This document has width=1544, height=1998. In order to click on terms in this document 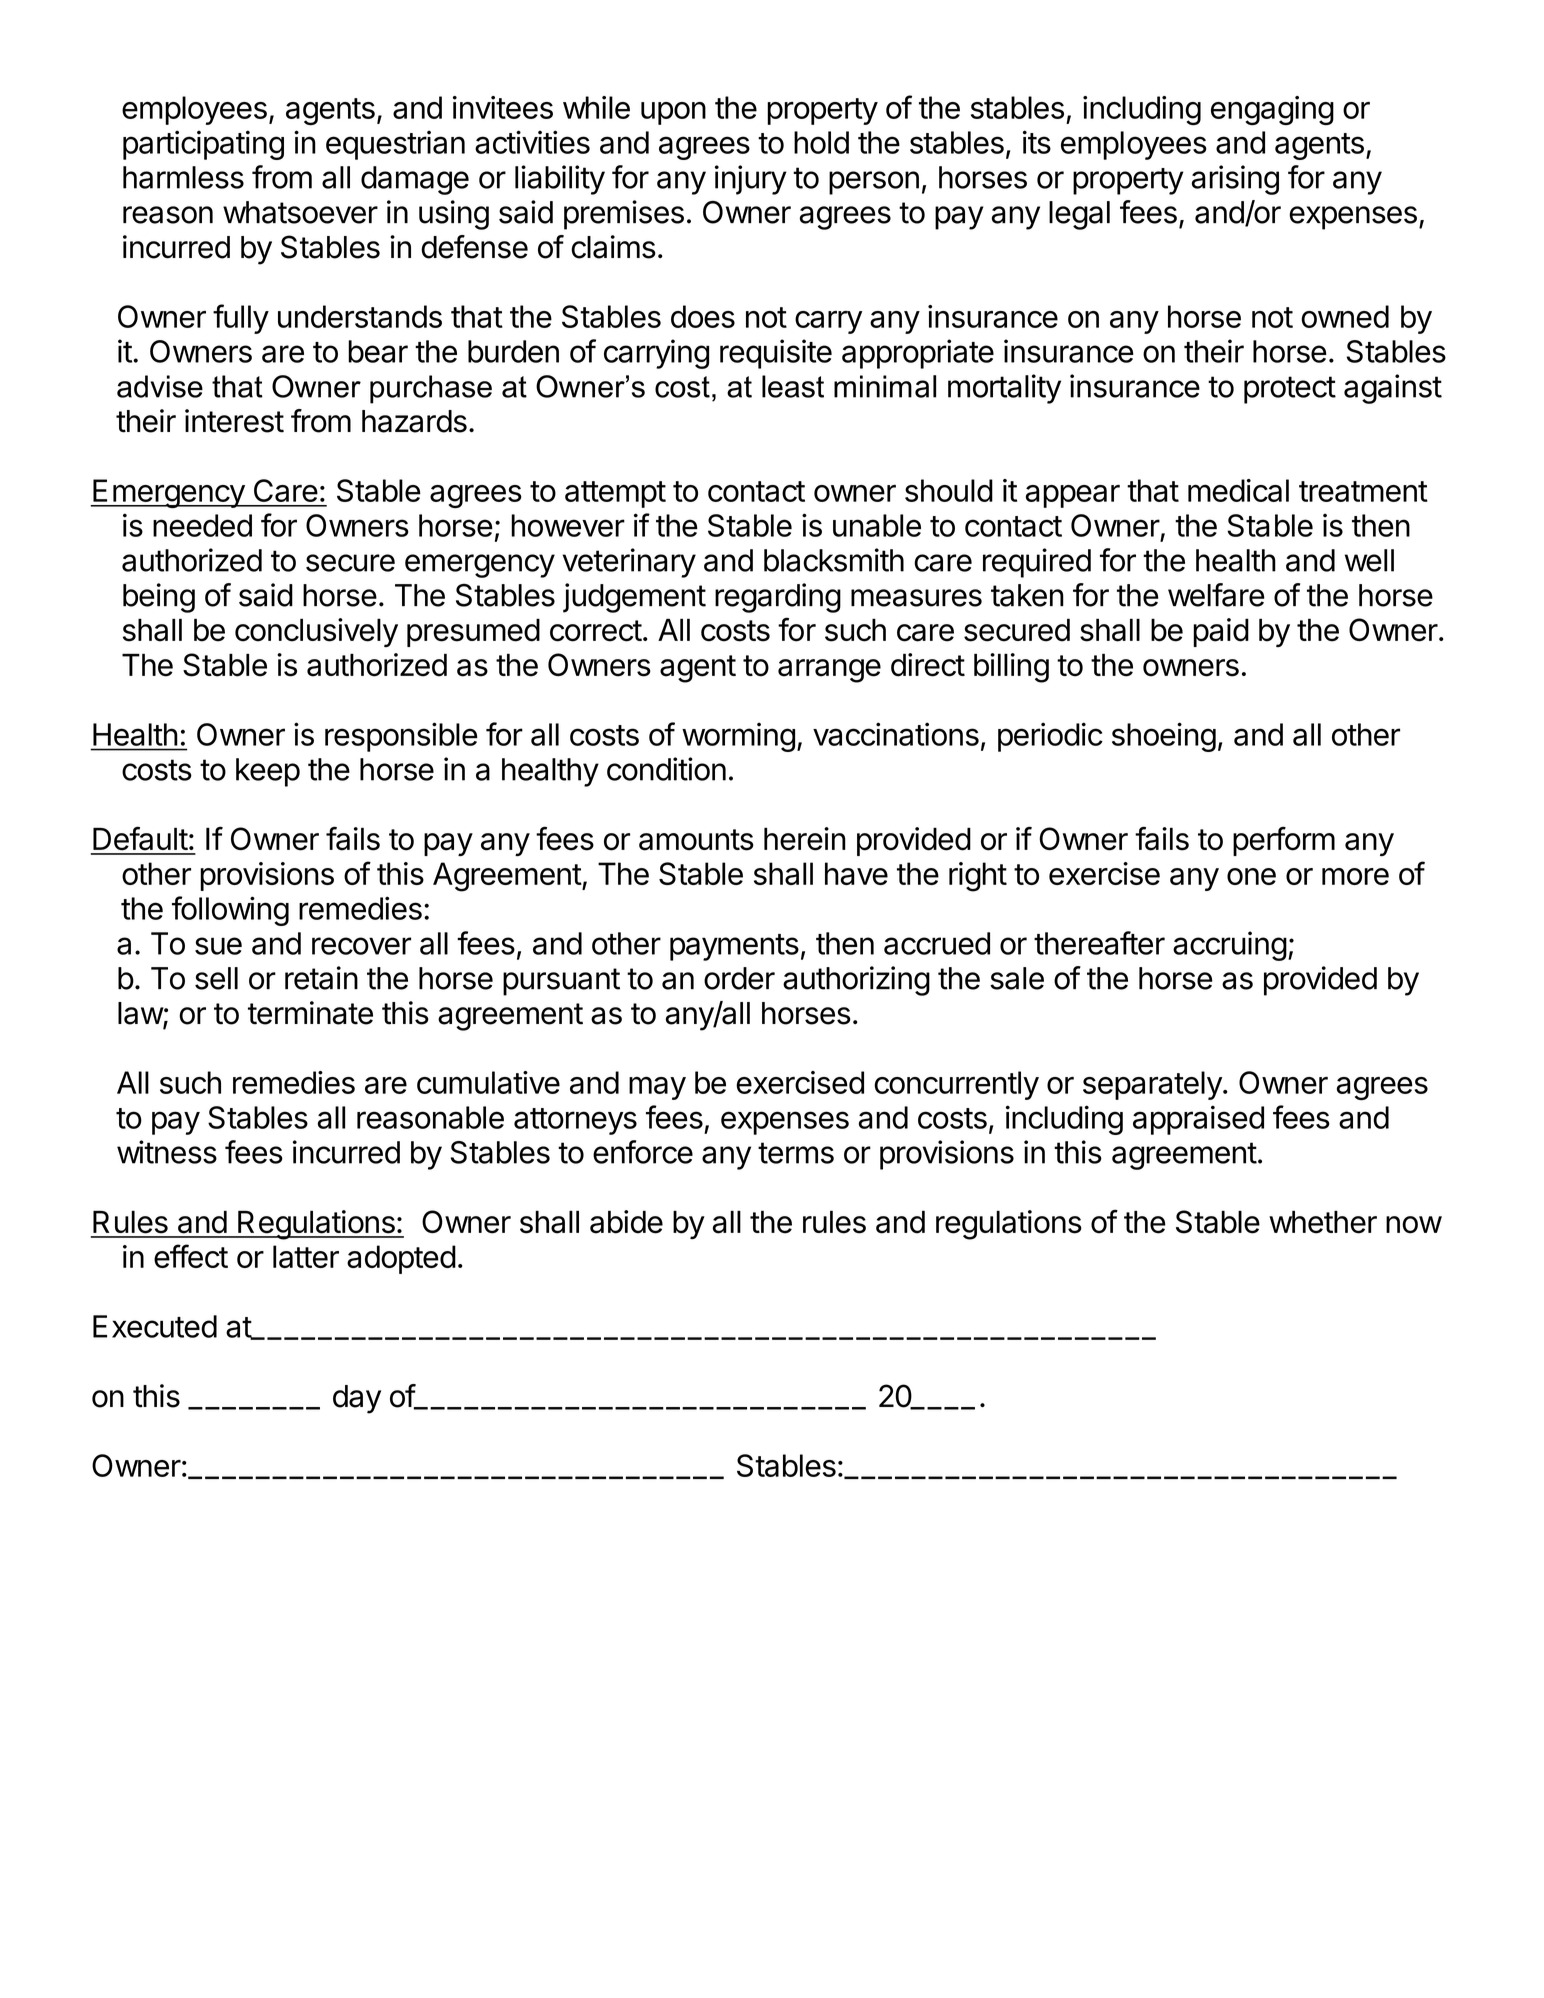, I will do `click(796, 1153)`.
